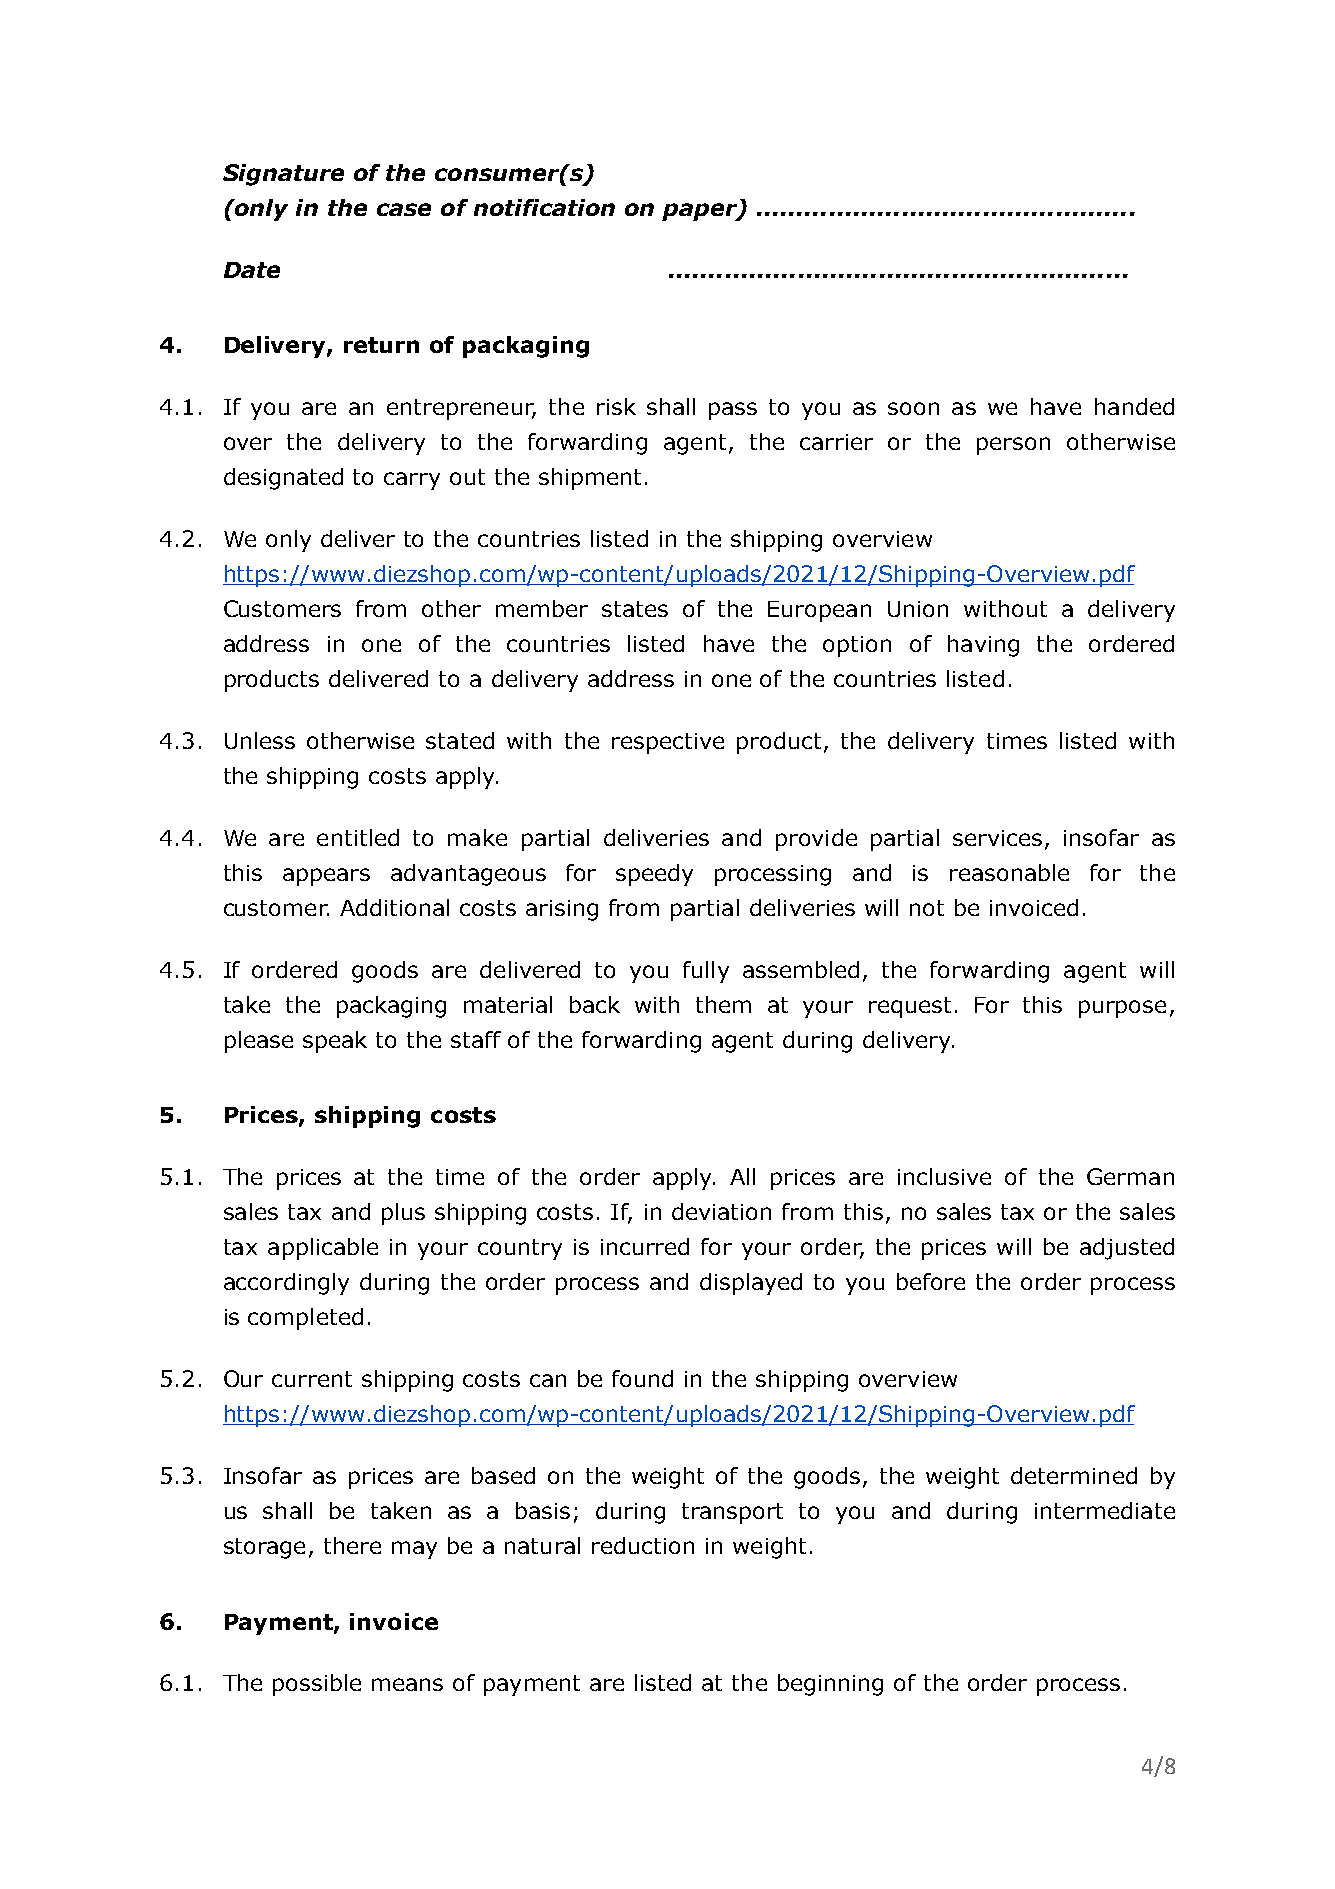 Image resolution: width=1335 pixels, height=1889 pixels. What do you see at coordinates (643, 1545) in the screenshot?
I see `reduction` at bounding box center [643, 1545].
